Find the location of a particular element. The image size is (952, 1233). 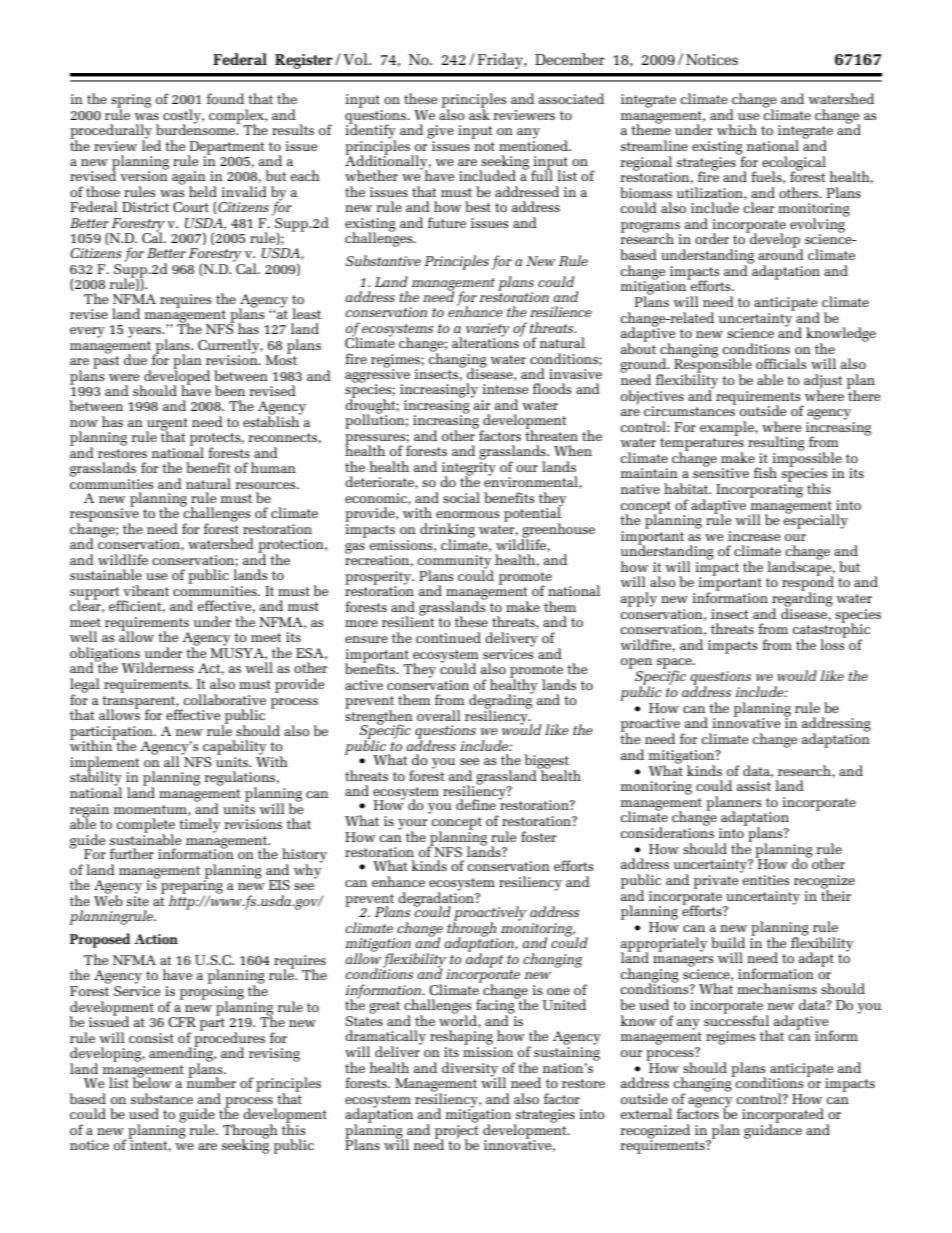

collaborative is located at coordinates (225, 699).
